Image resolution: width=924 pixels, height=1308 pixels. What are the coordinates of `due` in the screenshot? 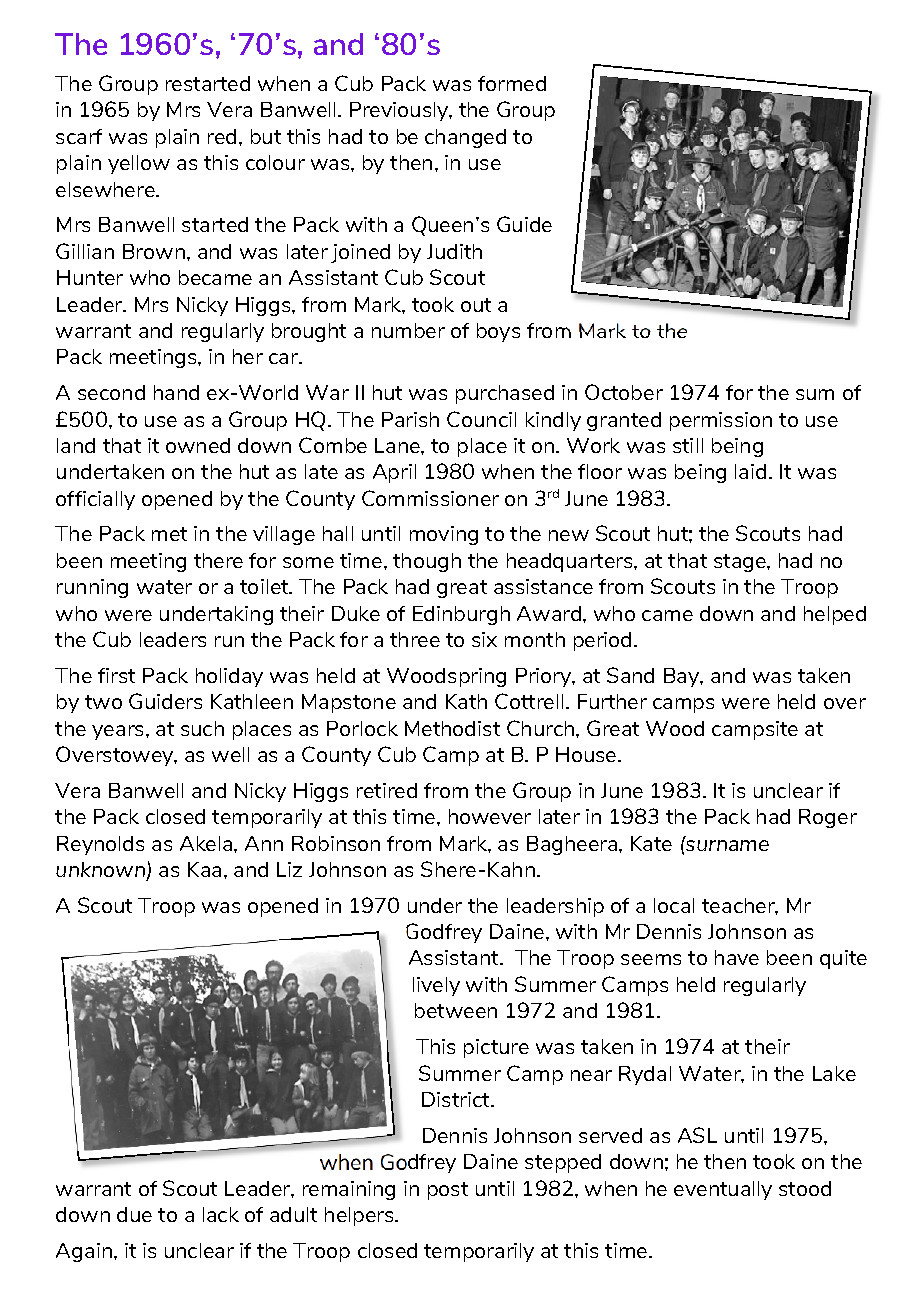 It's located at (134, 1214).
